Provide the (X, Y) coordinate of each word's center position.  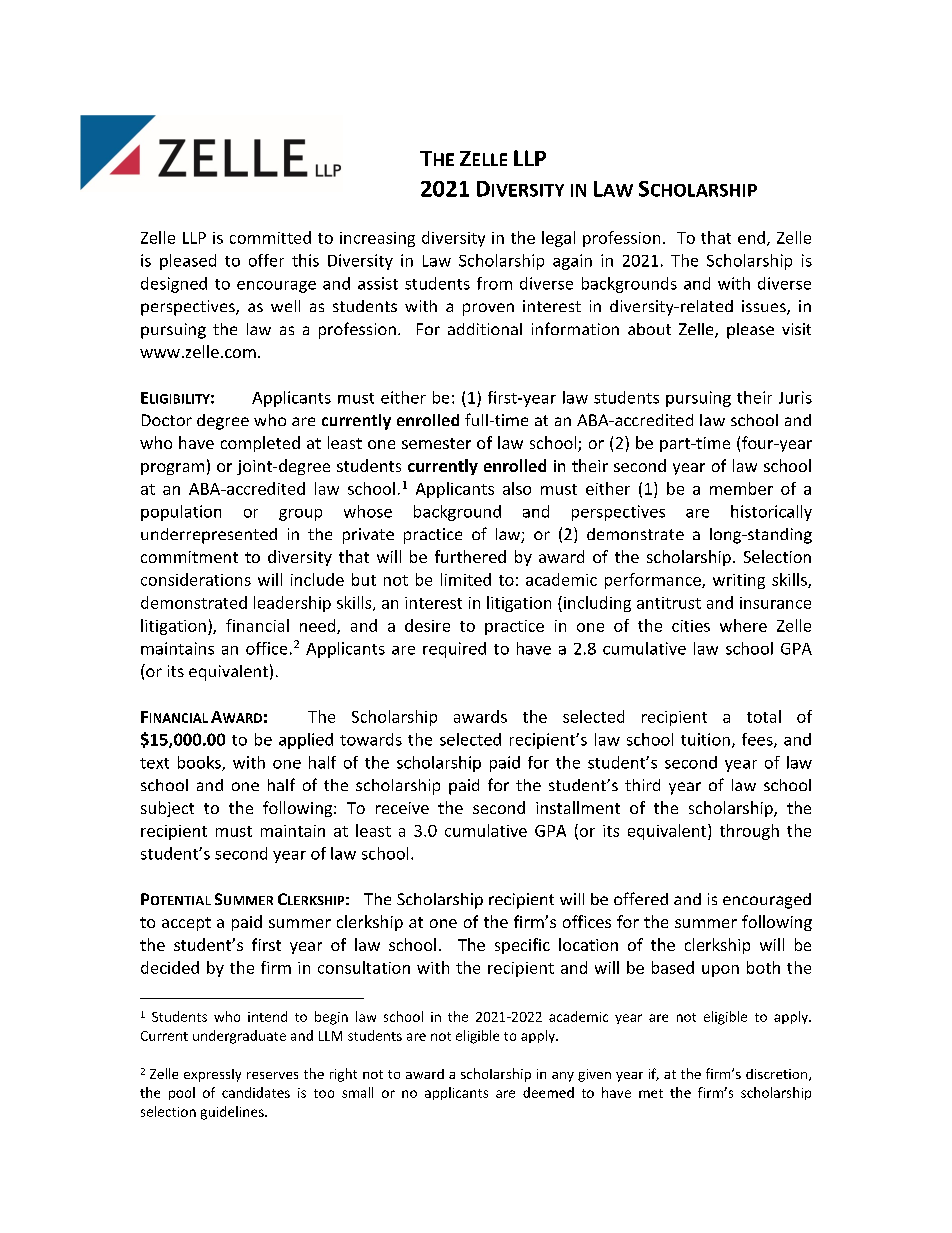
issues (765, 307)
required (454, 650)
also (517, 488)
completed (260, 444)
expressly (212, 1075)
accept (186, 924)
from (494, 283)
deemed (548, 1092)
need (319, 626)
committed (270, 237)
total (764, 716)
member (741, 488)
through (749, 832)
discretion (778, 1075)
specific (522, 946)
